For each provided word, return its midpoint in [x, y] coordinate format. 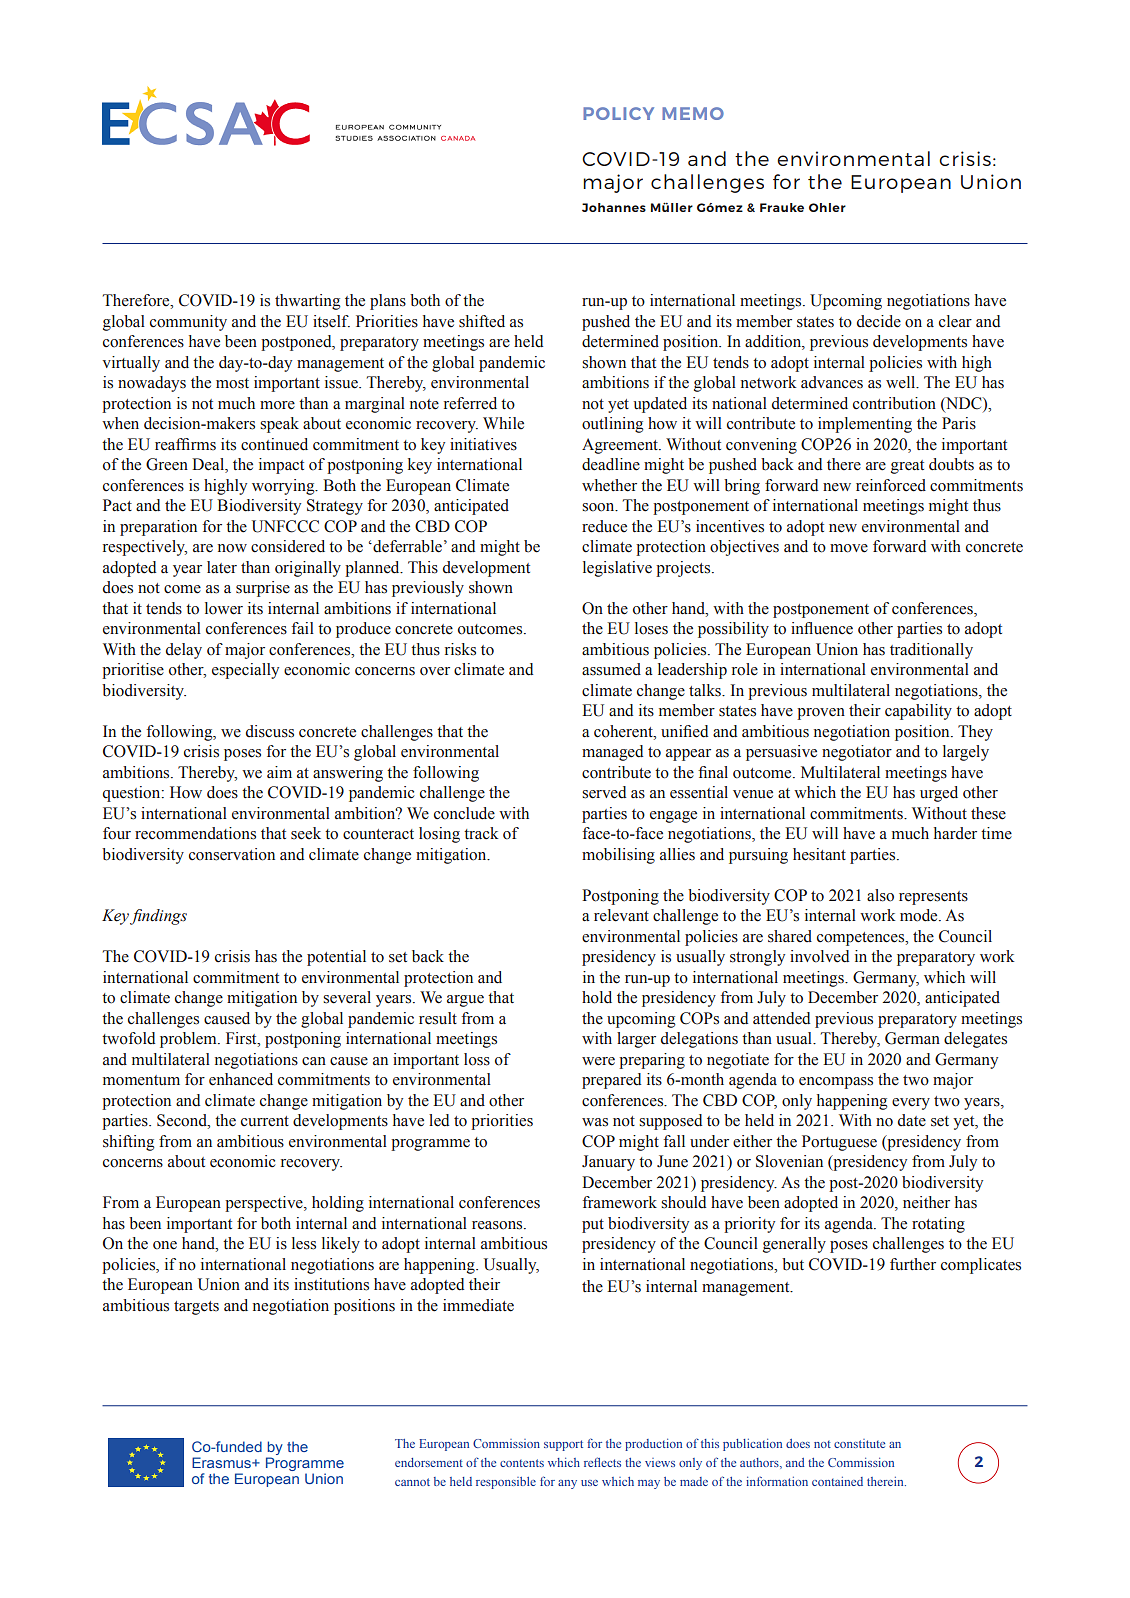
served [604, 792]
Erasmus [222, 1462]
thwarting [307, 302]
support [563, 1445]
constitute [859, 1443]
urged [939, 794]
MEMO [693, 113]
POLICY [618, 113]
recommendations [195, 833]
